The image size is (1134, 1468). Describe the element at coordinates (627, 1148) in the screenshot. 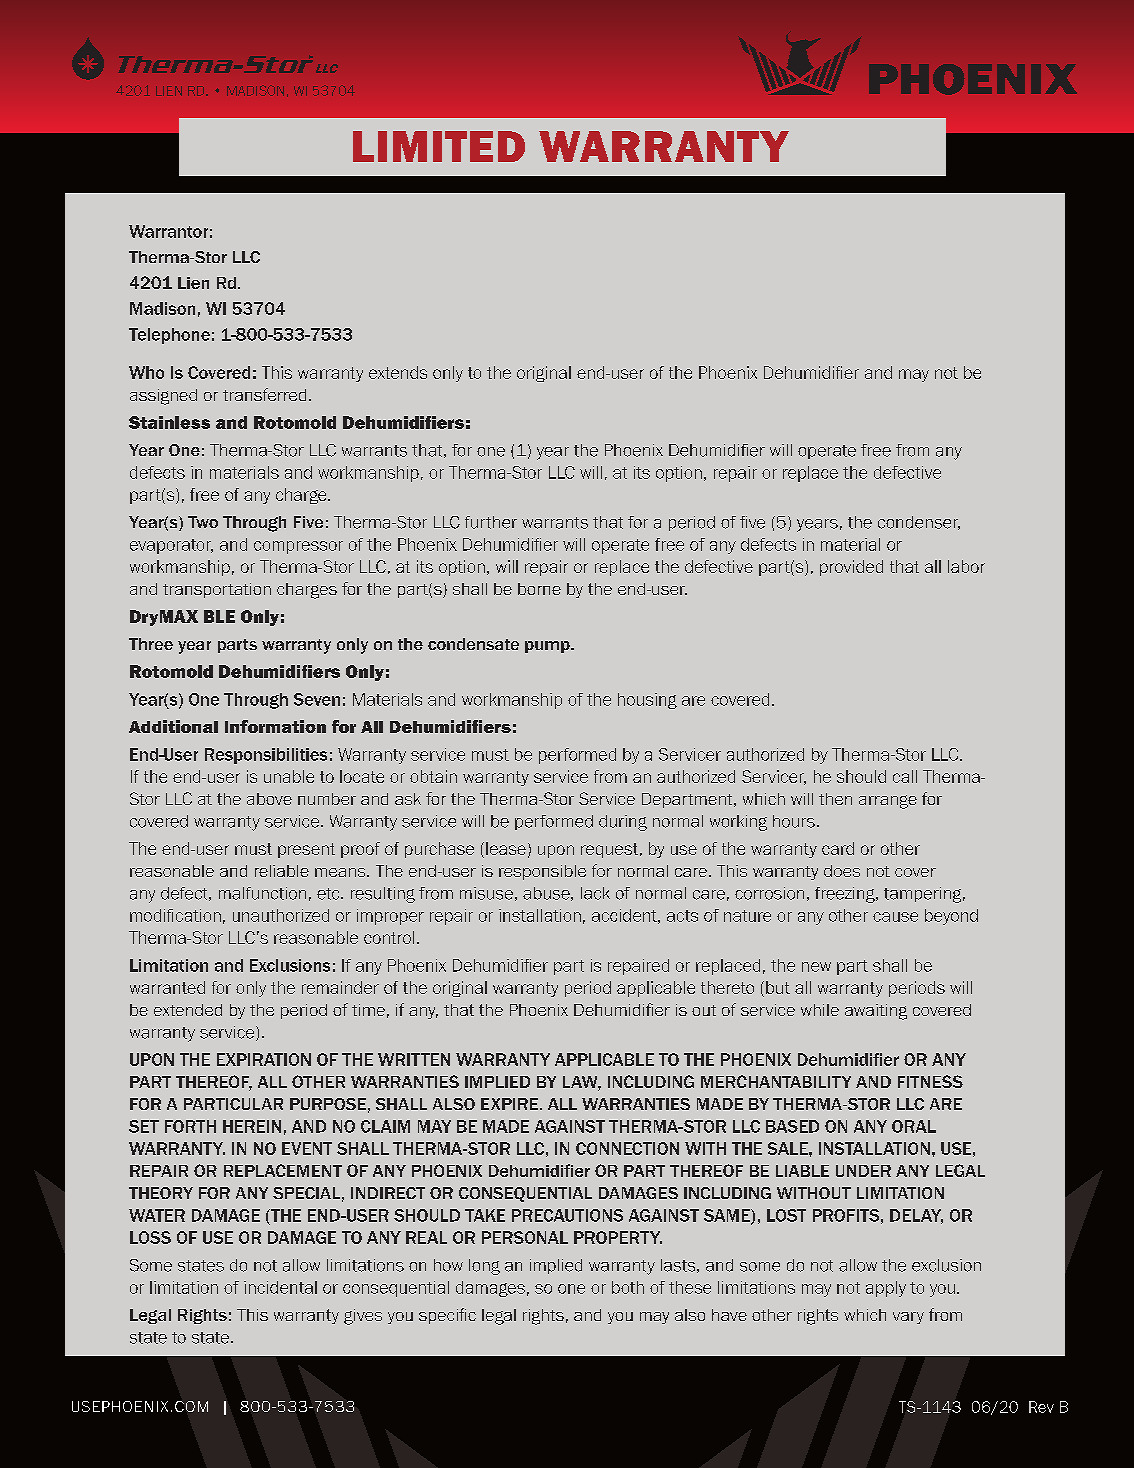

I see `CONNECTION` at that location.
